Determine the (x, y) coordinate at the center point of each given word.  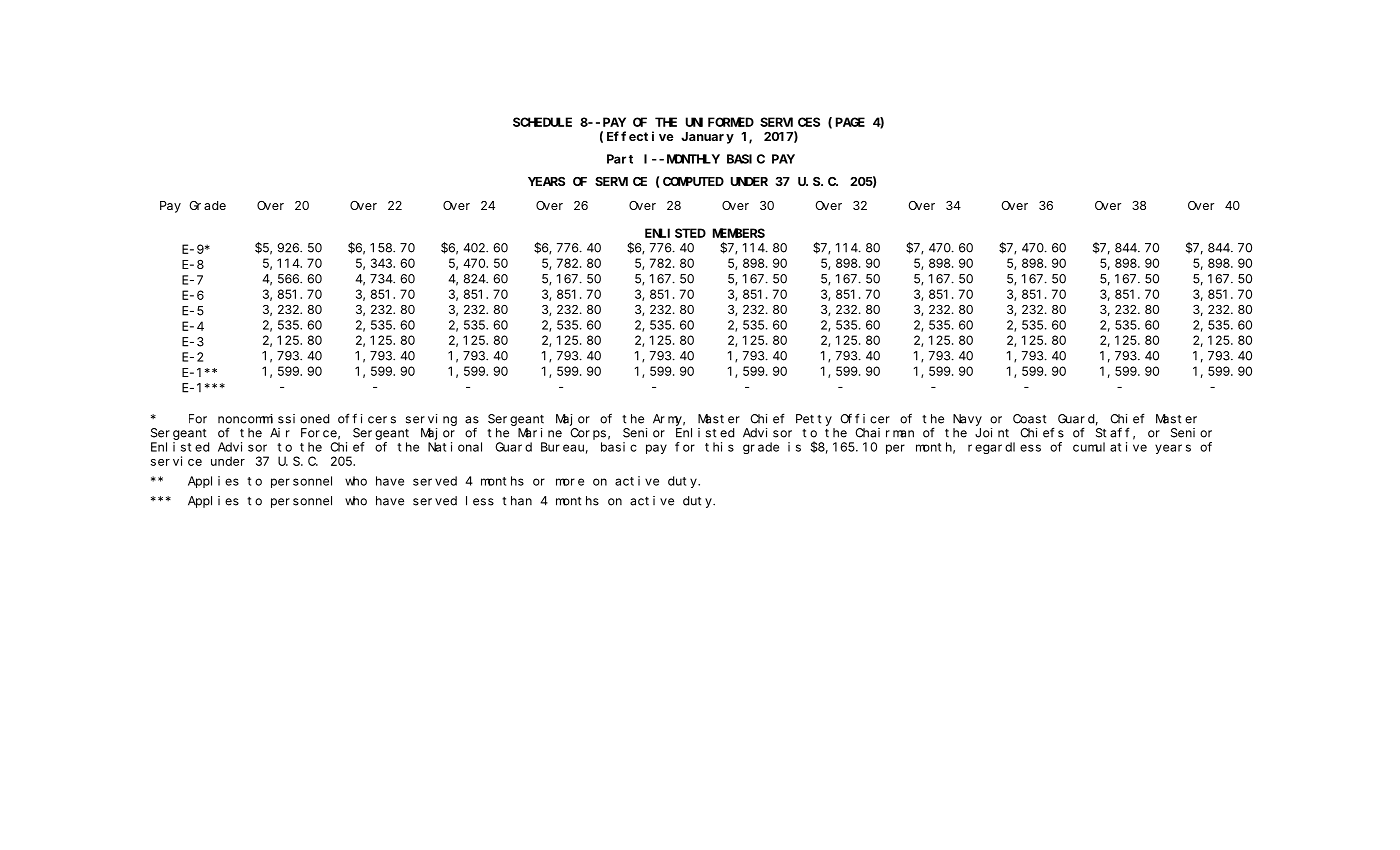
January (707, 138)
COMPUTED (693, 181)
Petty (814, 420)
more (570, 482)
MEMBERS (739, 233)
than (517, 501)
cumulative (1110, 447)
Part (620, 159)
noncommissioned (273, 419)
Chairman (884, 433)
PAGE (850, 122)
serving (431, 420)
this (719, 447)
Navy (967, 420)
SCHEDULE (542, 122)
